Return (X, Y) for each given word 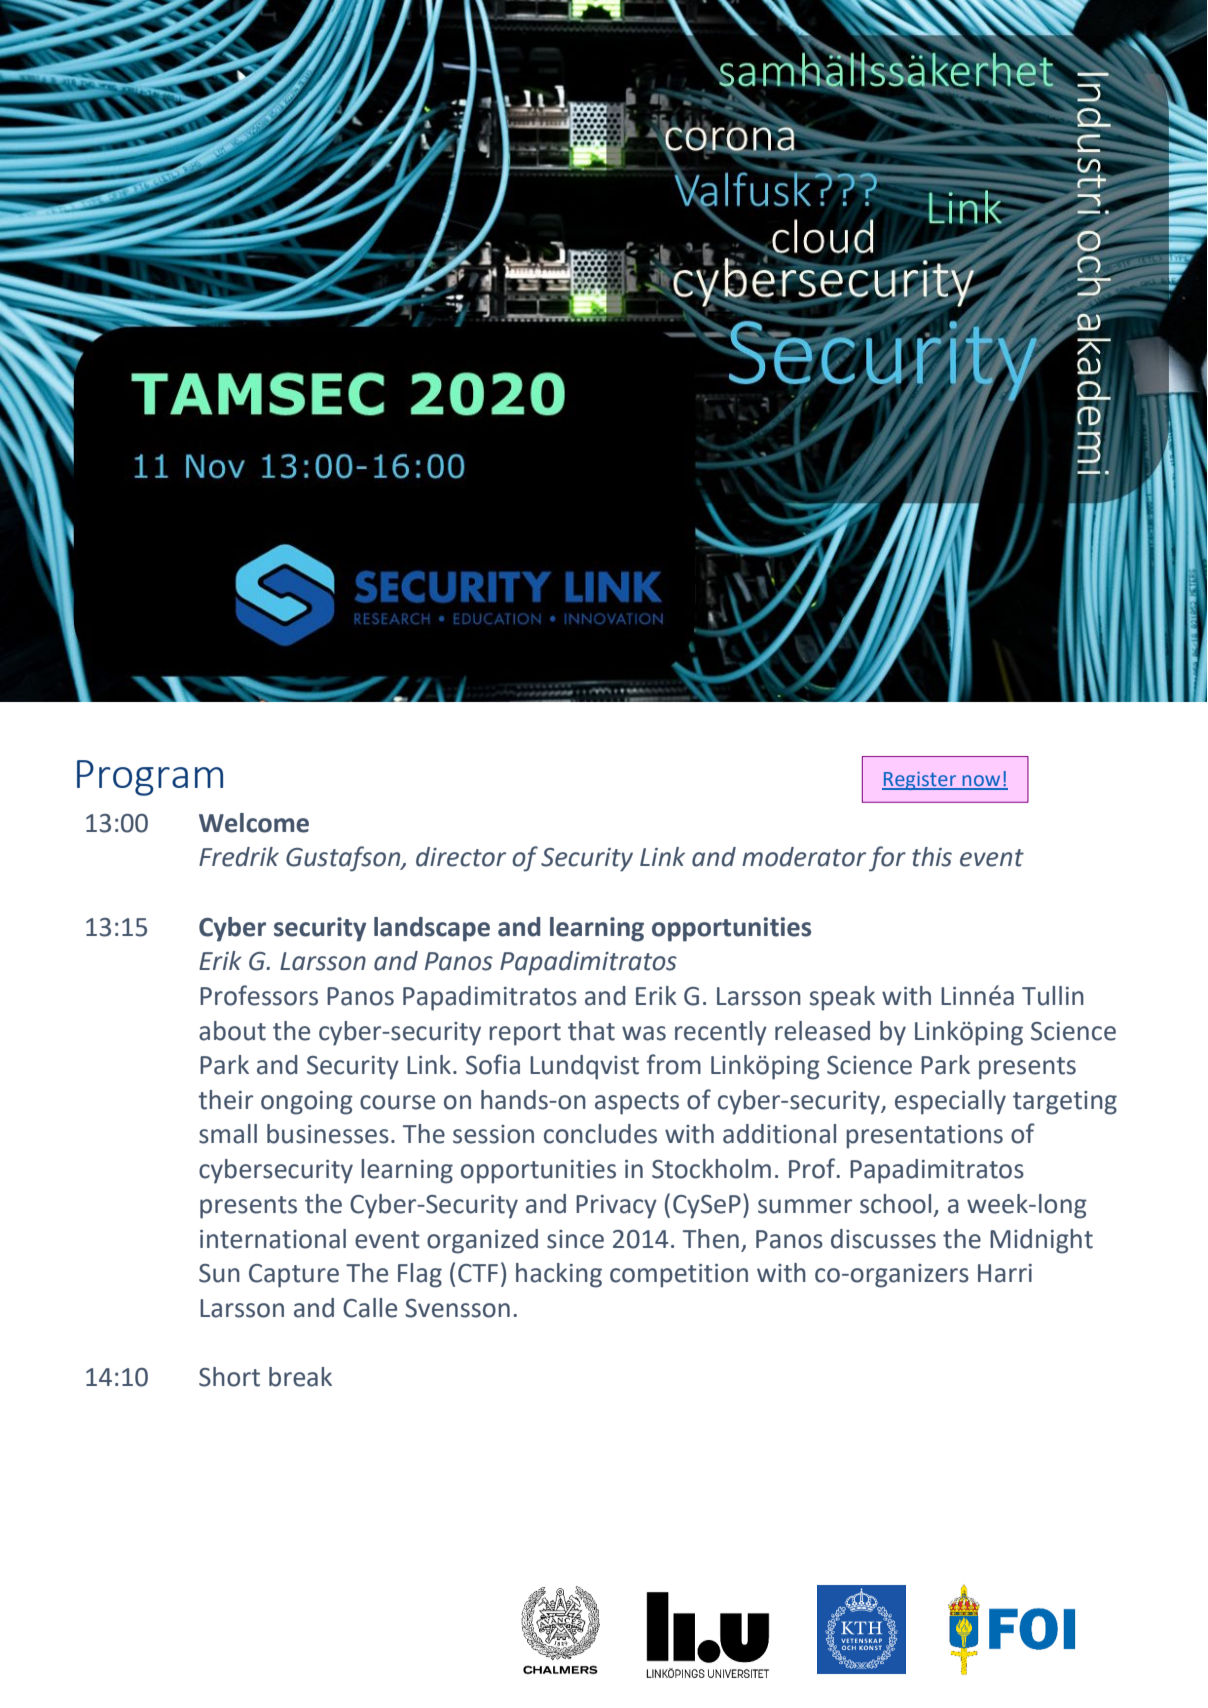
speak (842, 998)
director (461, 857)
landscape (432, 929)
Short (229, 1377)
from (674, 1064)
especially (950, 1102)
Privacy (616, 1207)
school (895, 1204)
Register (920, 781)
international (273, 1239)
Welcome (254, 823)
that (591, 1031)
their (226, 1100)
